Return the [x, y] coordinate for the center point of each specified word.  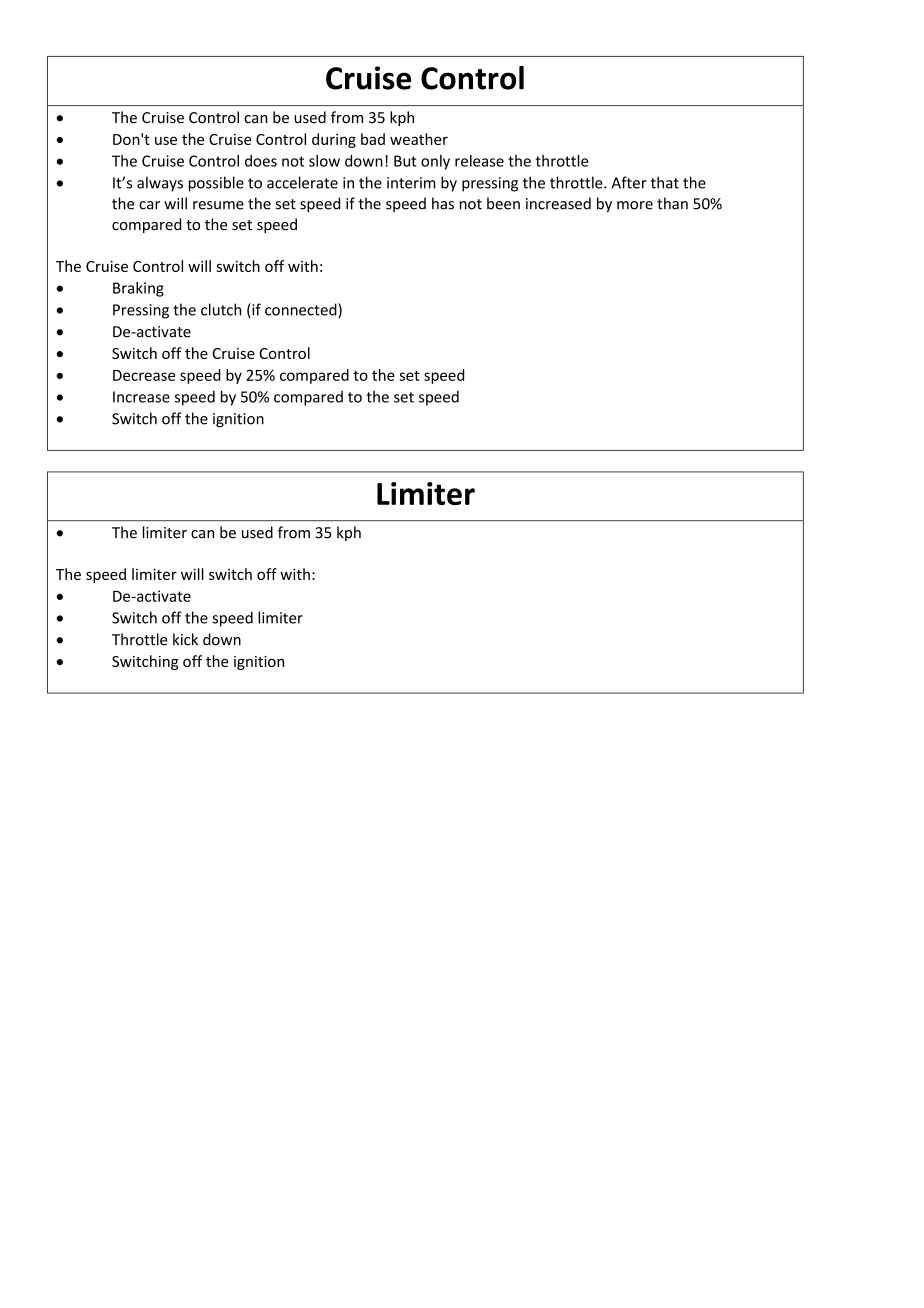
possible [216, 184]
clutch [221, 309]
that [665, 182]
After [629, 182]
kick [185, 639]
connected [302, 310]
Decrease [144, 375]
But [405, 161]
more [635, 205]
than [672, 203]
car [149, 205]
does [261, 161]
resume [218, 205]
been [503, 203]
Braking [138, 289]
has [443, 203]
